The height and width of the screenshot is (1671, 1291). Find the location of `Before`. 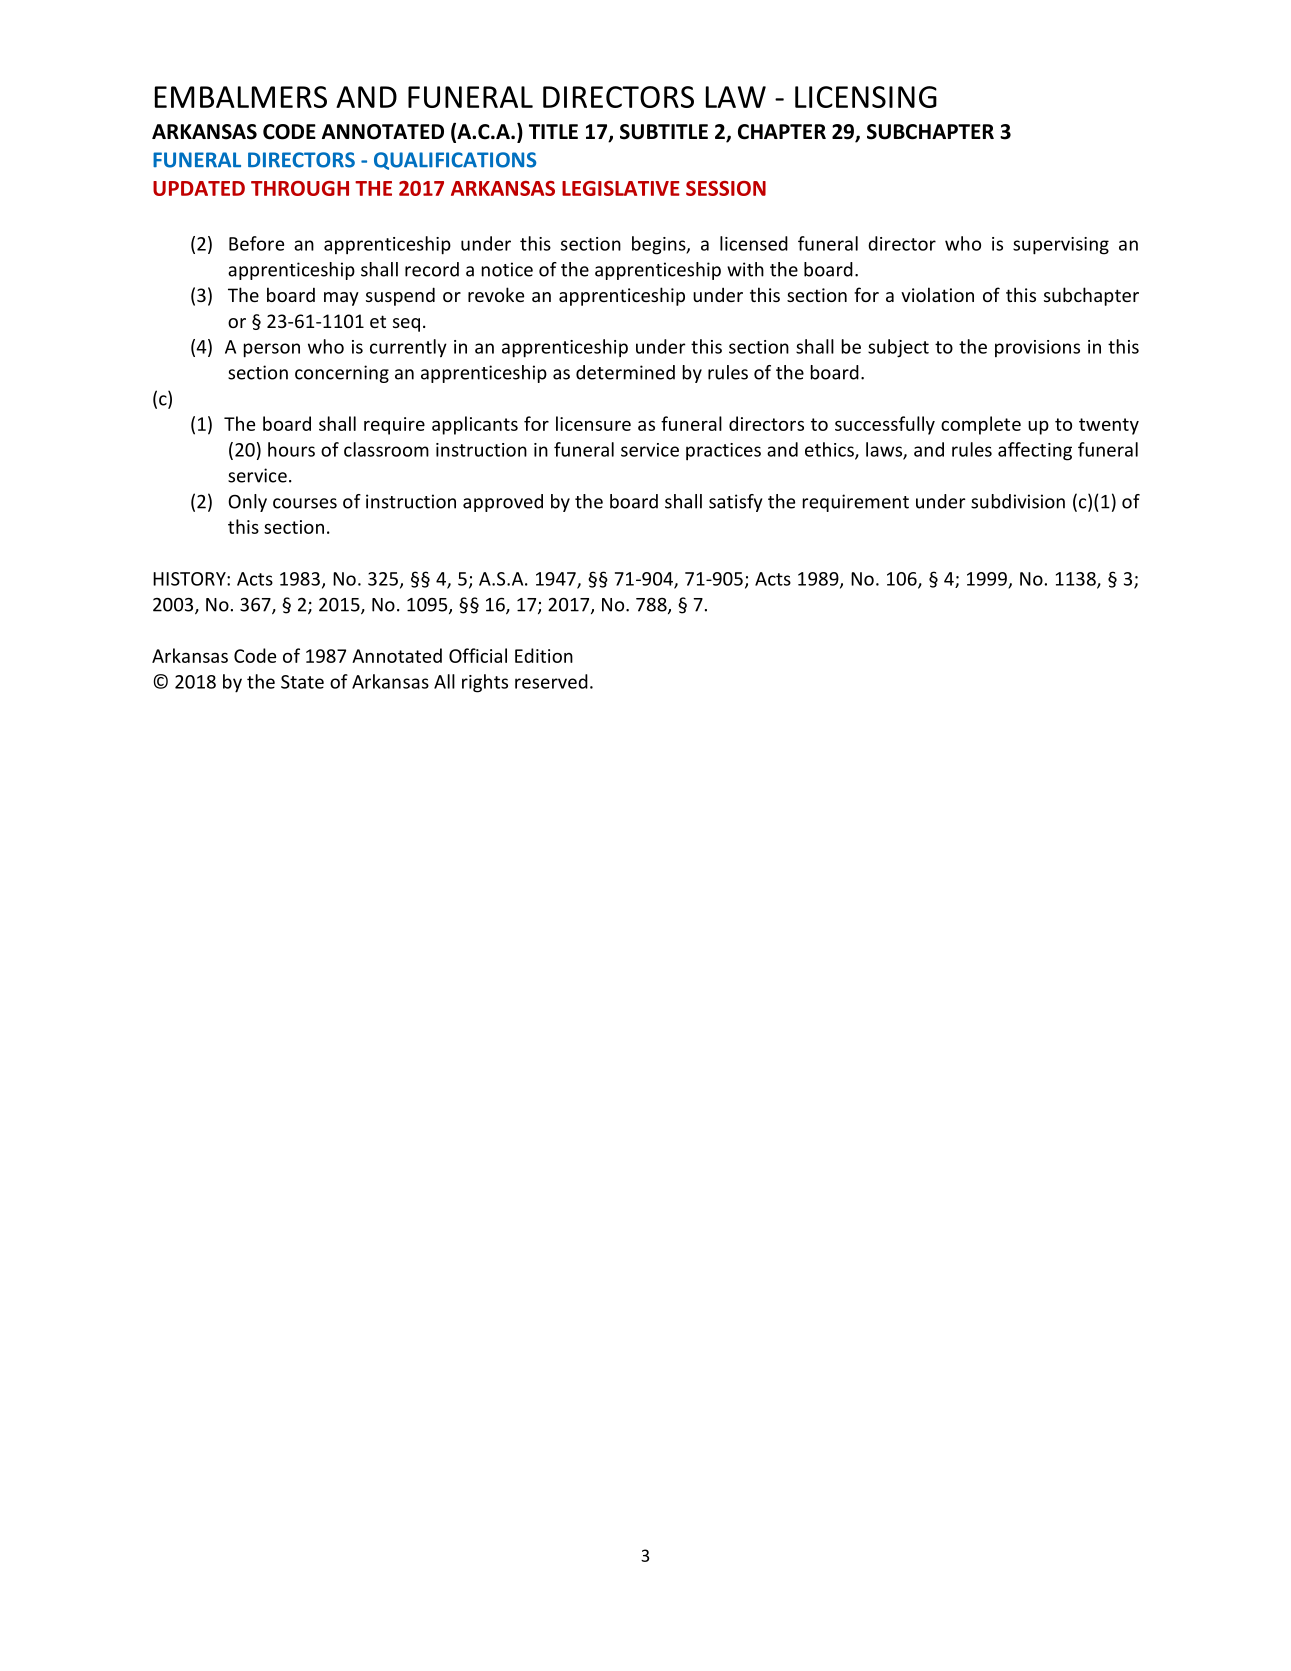

Before is located at coordinates (256, 243).
